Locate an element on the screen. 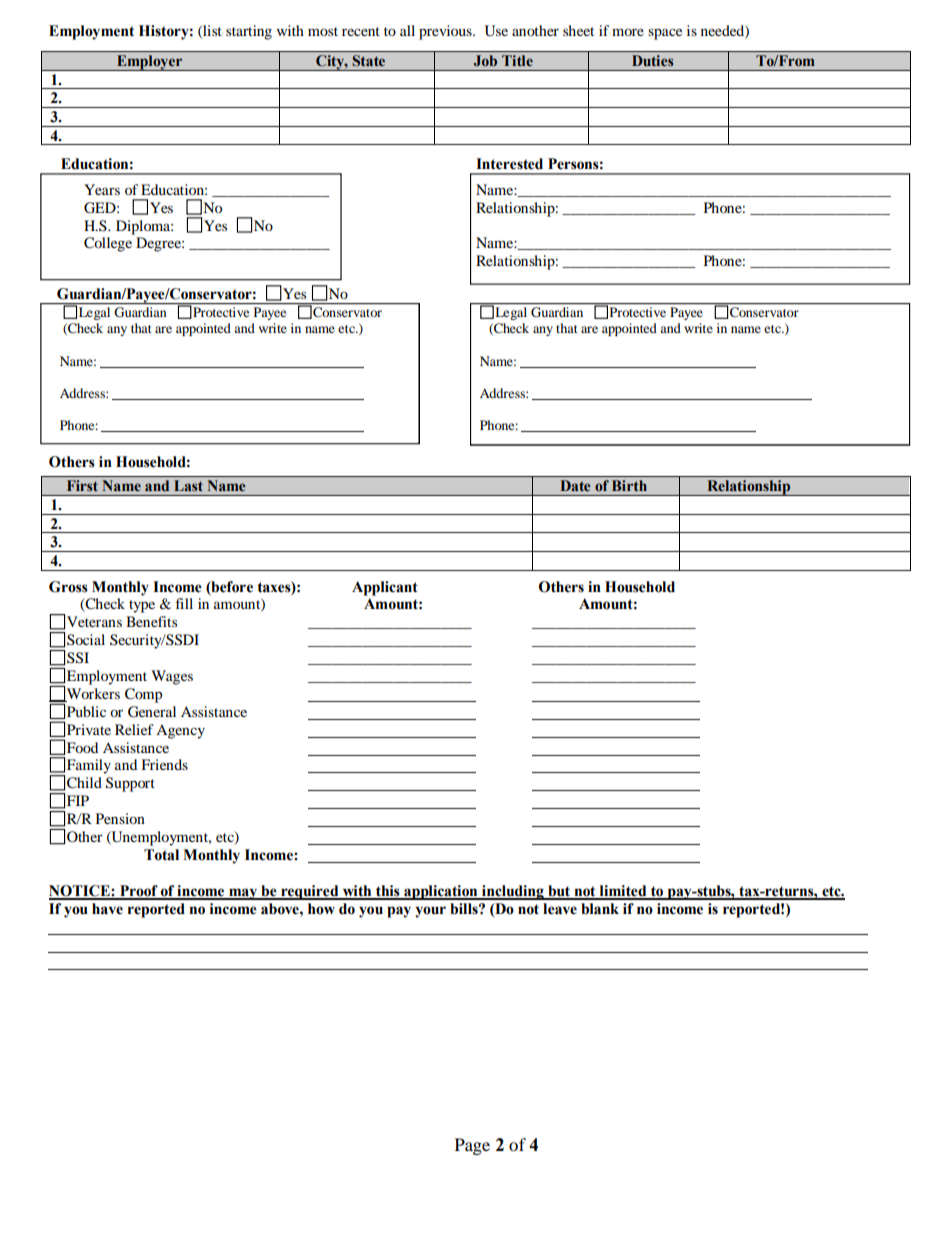 The height and width of the screenshot is (1233, 952). Applicant is located at coordinates (385, 588).
